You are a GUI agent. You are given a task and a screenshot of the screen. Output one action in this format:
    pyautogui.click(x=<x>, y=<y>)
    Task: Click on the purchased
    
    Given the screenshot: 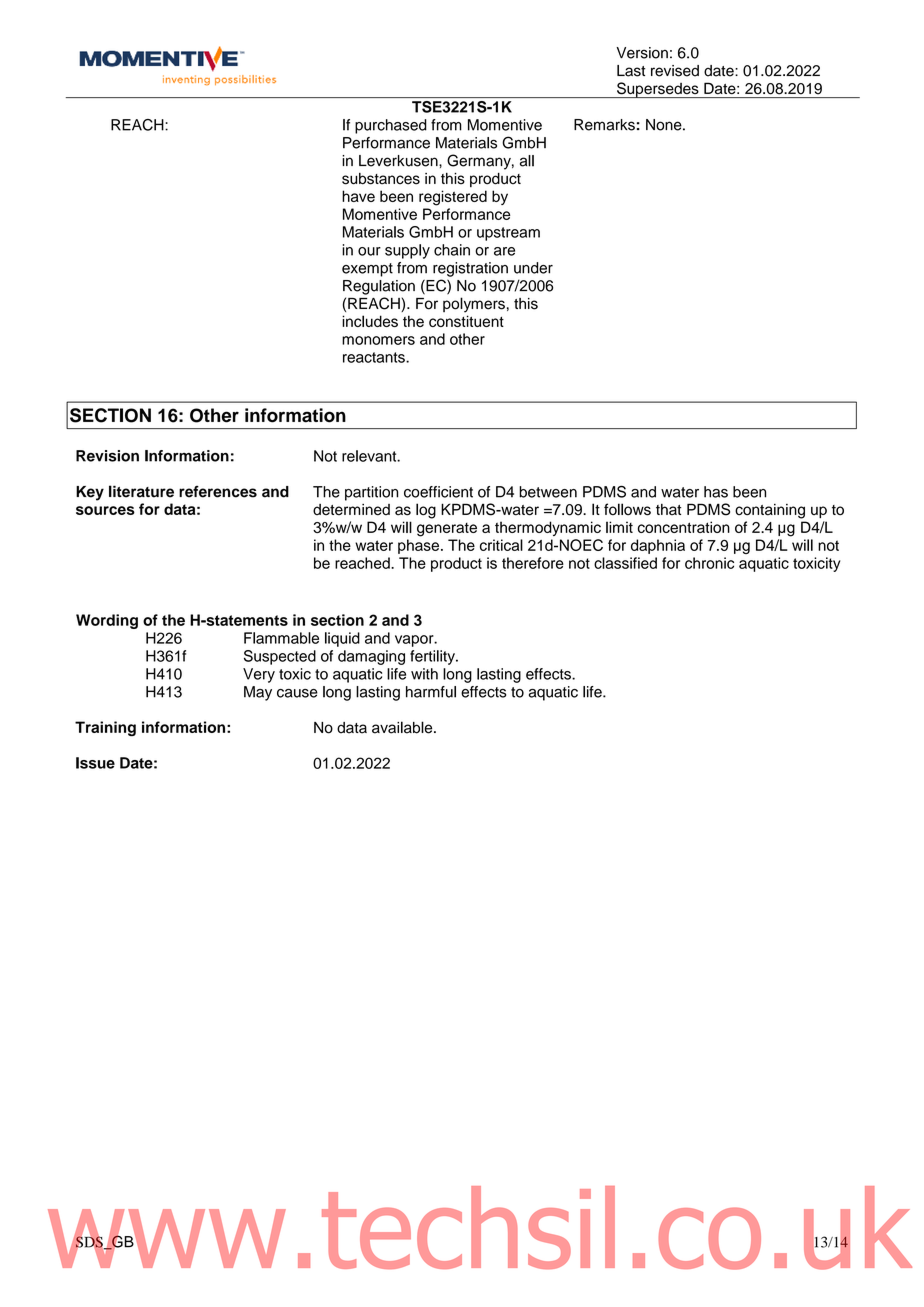 What is the action you would take?
    pyautogui.click(x=391, y=126)
